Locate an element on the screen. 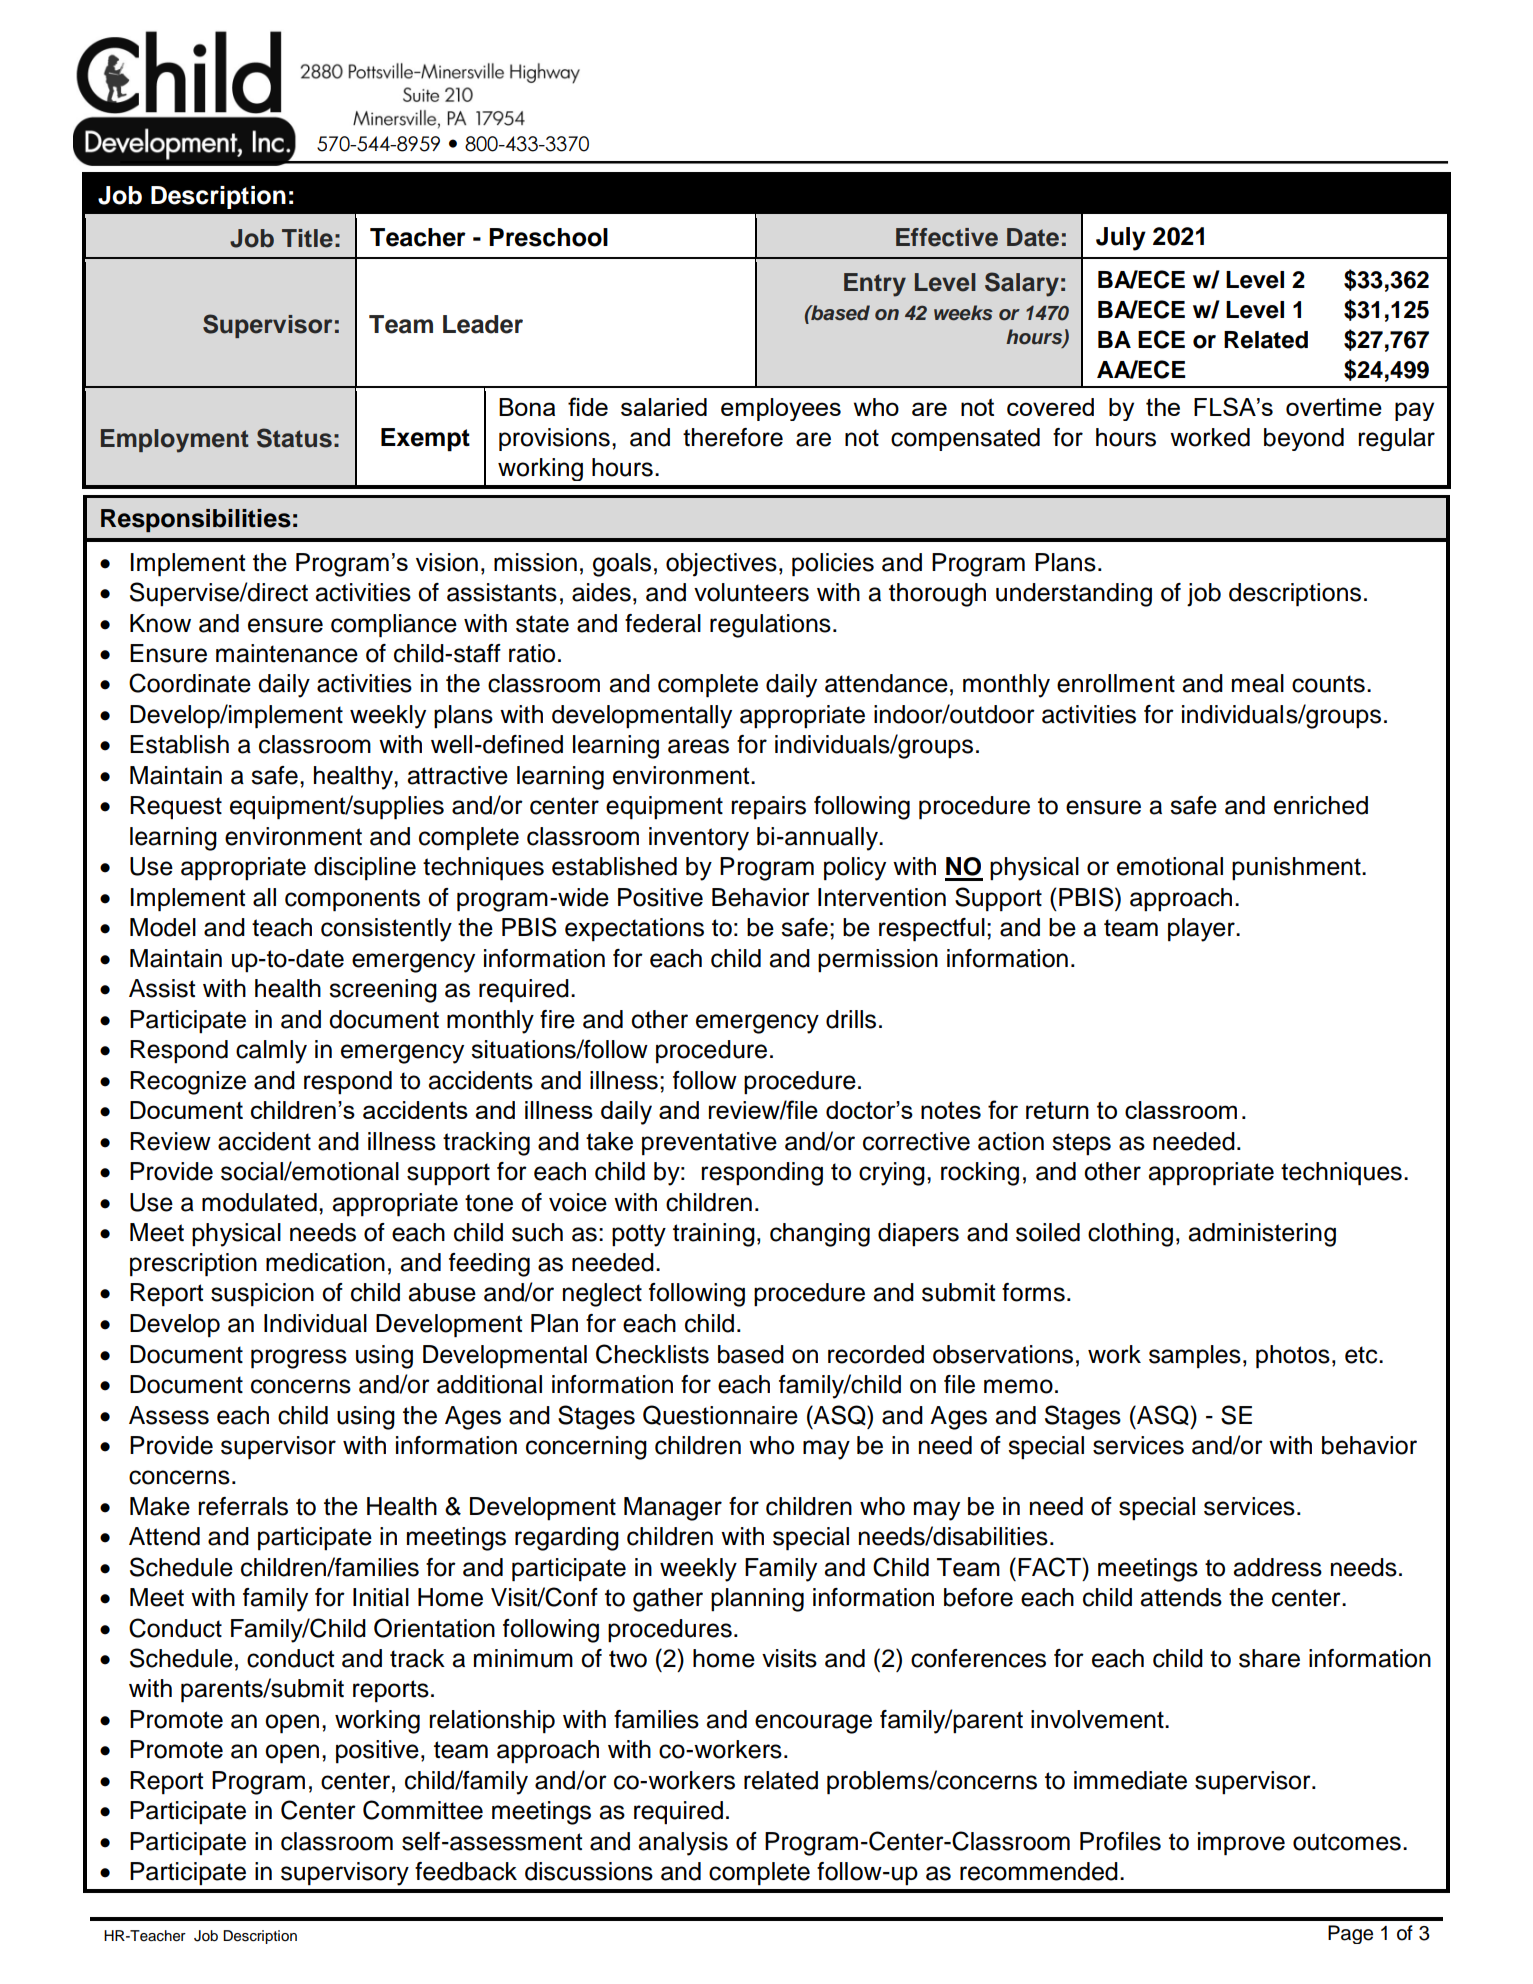  analysis is located at coordinates (683, 1844).
